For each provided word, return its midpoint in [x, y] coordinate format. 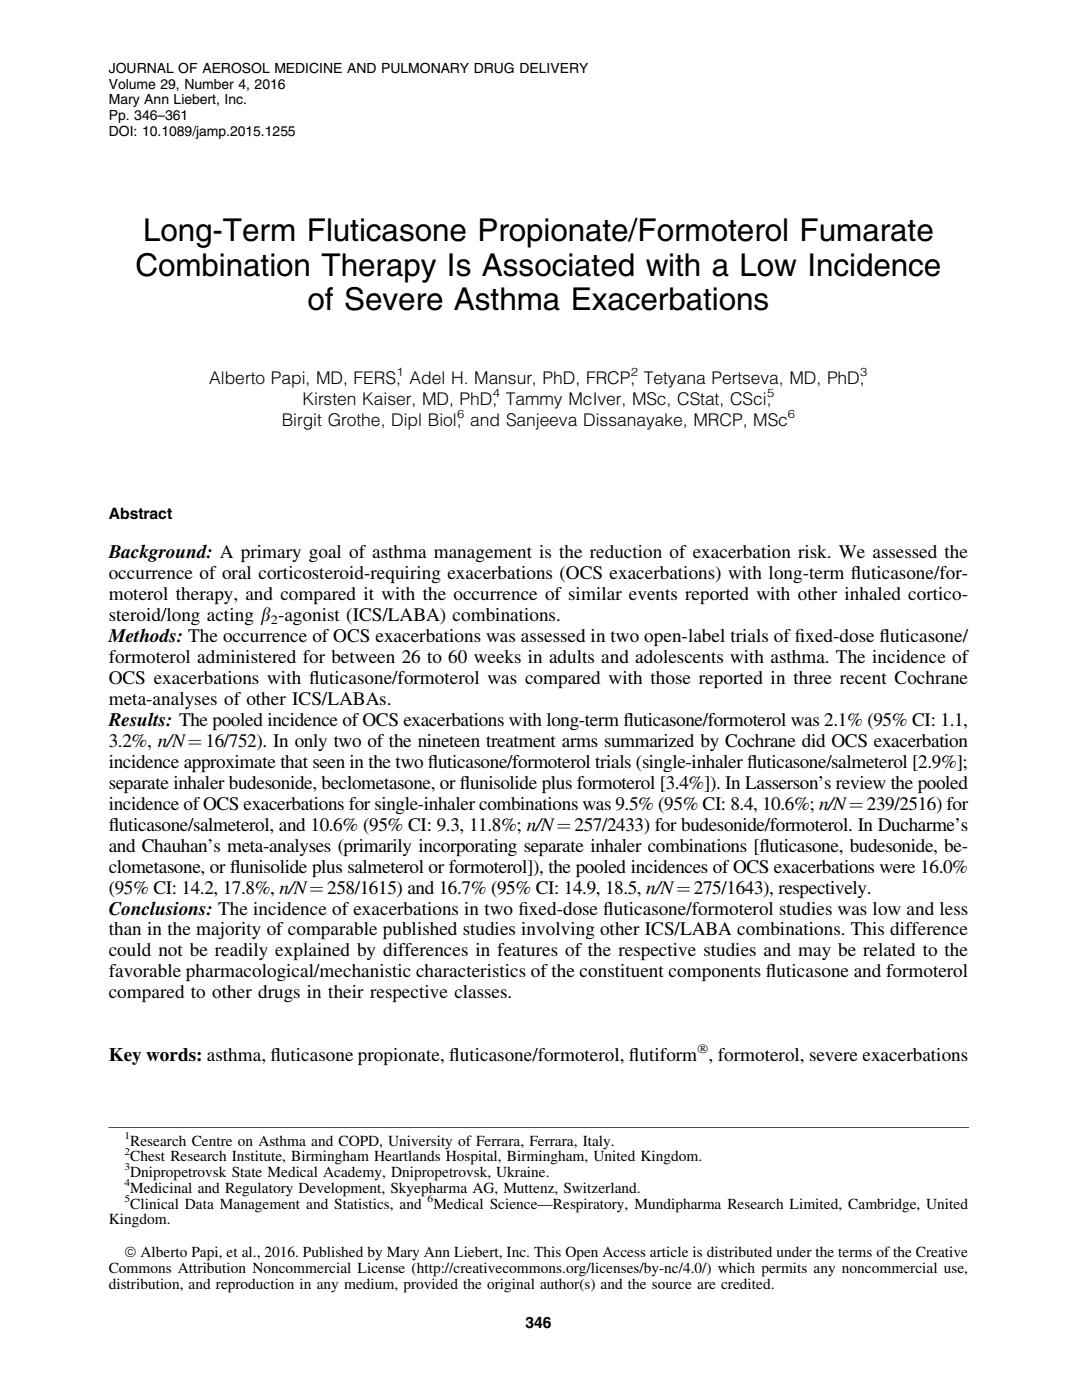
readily [241, 951]
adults [571, 656]
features [527, 949]
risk [813, 551]
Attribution [212, 1266]
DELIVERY [554, 68]
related [889, 949]
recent [863, 678]
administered [246, 656]
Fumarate [867, 230]
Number [209, 84]
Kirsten [329, 399]
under [794, 1251]
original [511, 1285]
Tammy [534, 400]
